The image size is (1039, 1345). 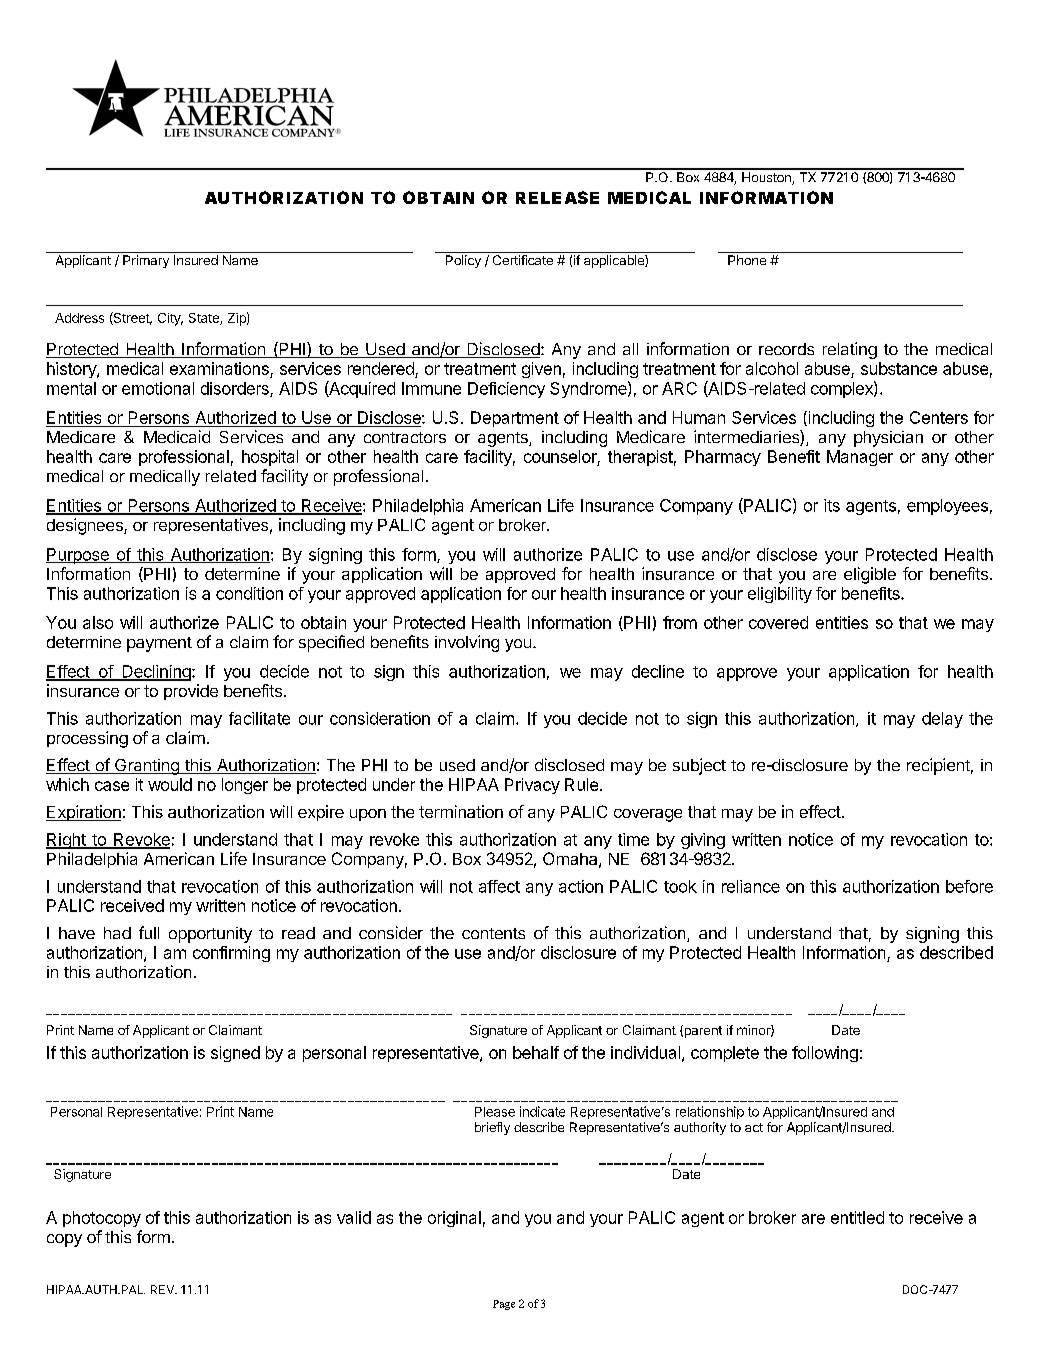 What do you see at coordinates (747, 260) in the screenshot?
I see `Phone` at bounding box center [747, 260].
